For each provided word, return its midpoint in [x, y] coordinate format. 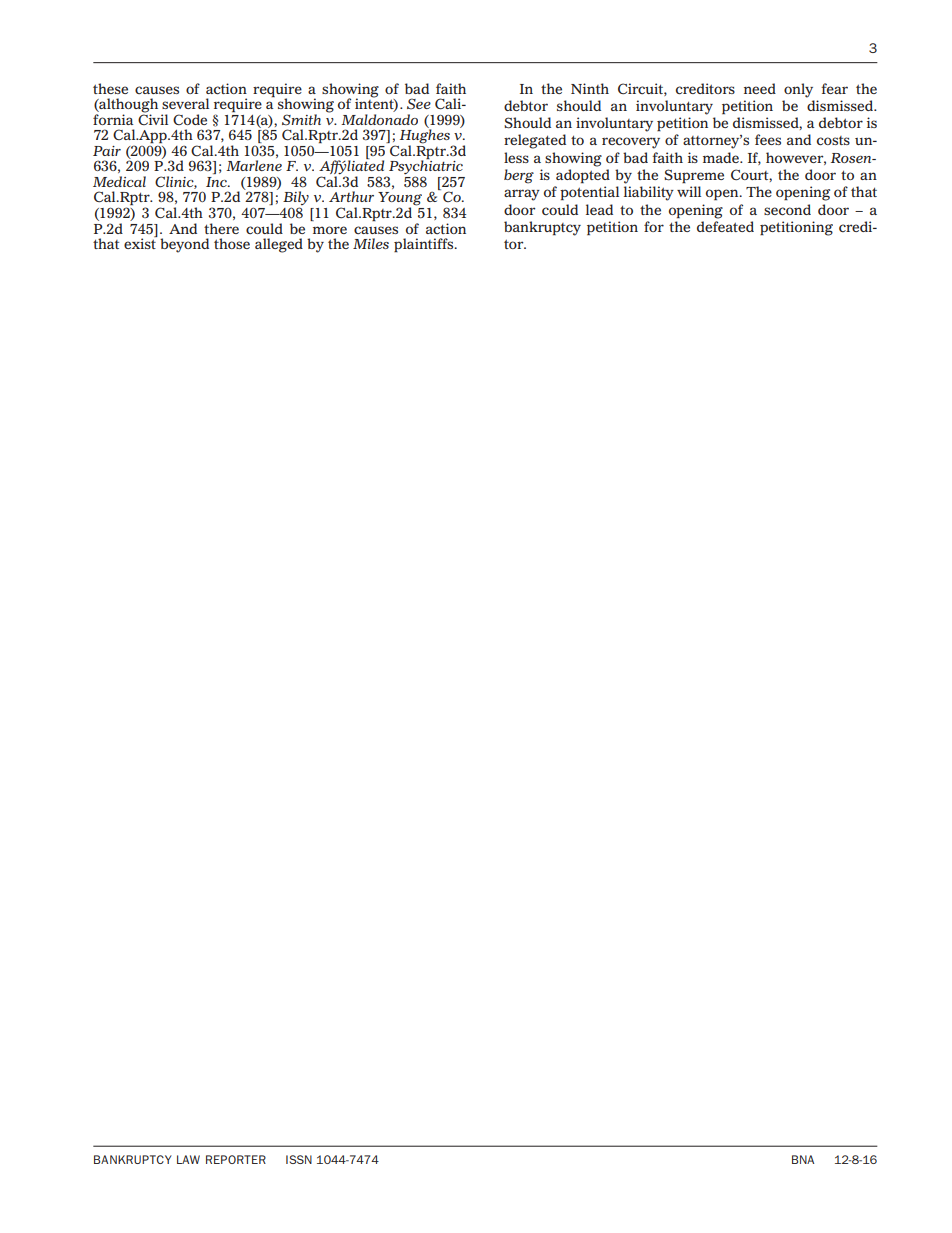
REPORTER [236, 1159]
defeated [725, 226]
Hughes [425, 136]
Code [190, 119]
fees [768, 139]
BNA [803, 1159]
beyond [184, 245]
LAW [188, 1159]
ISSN [299, 1159]
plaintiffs [425, 245]
